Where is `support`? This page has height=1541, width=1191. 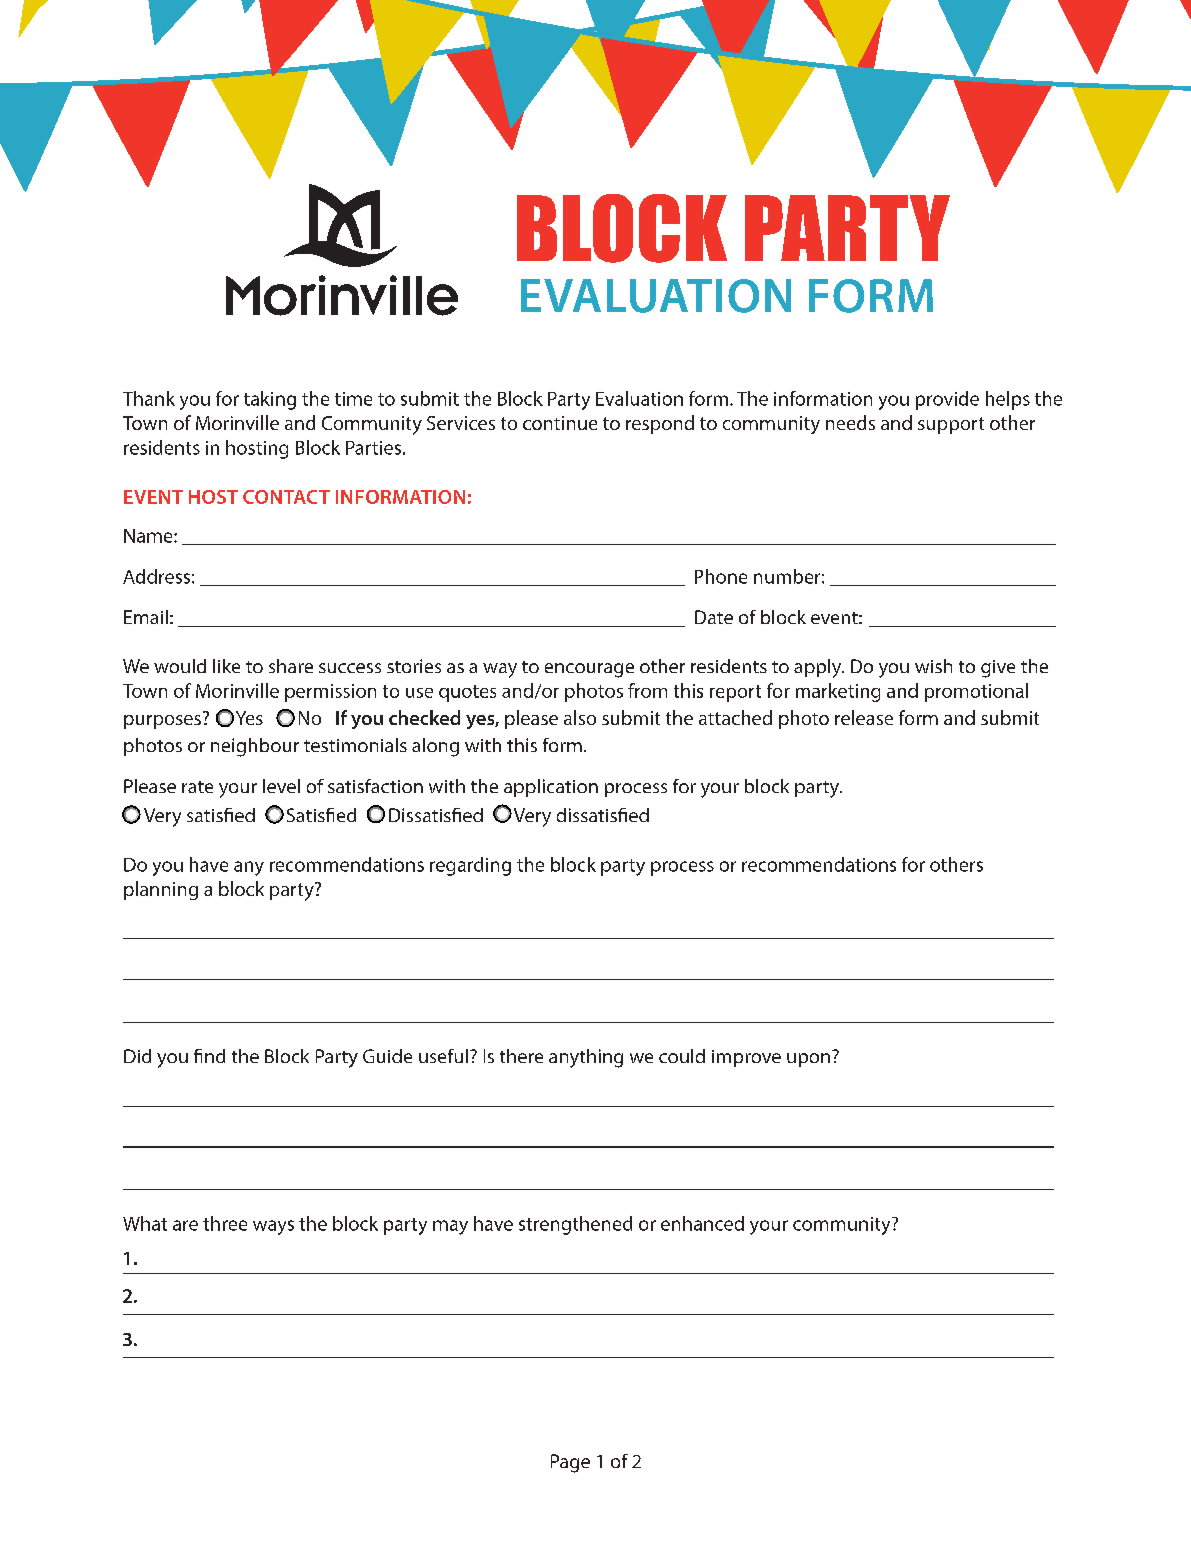
support is located at coordinates (951, 425).
